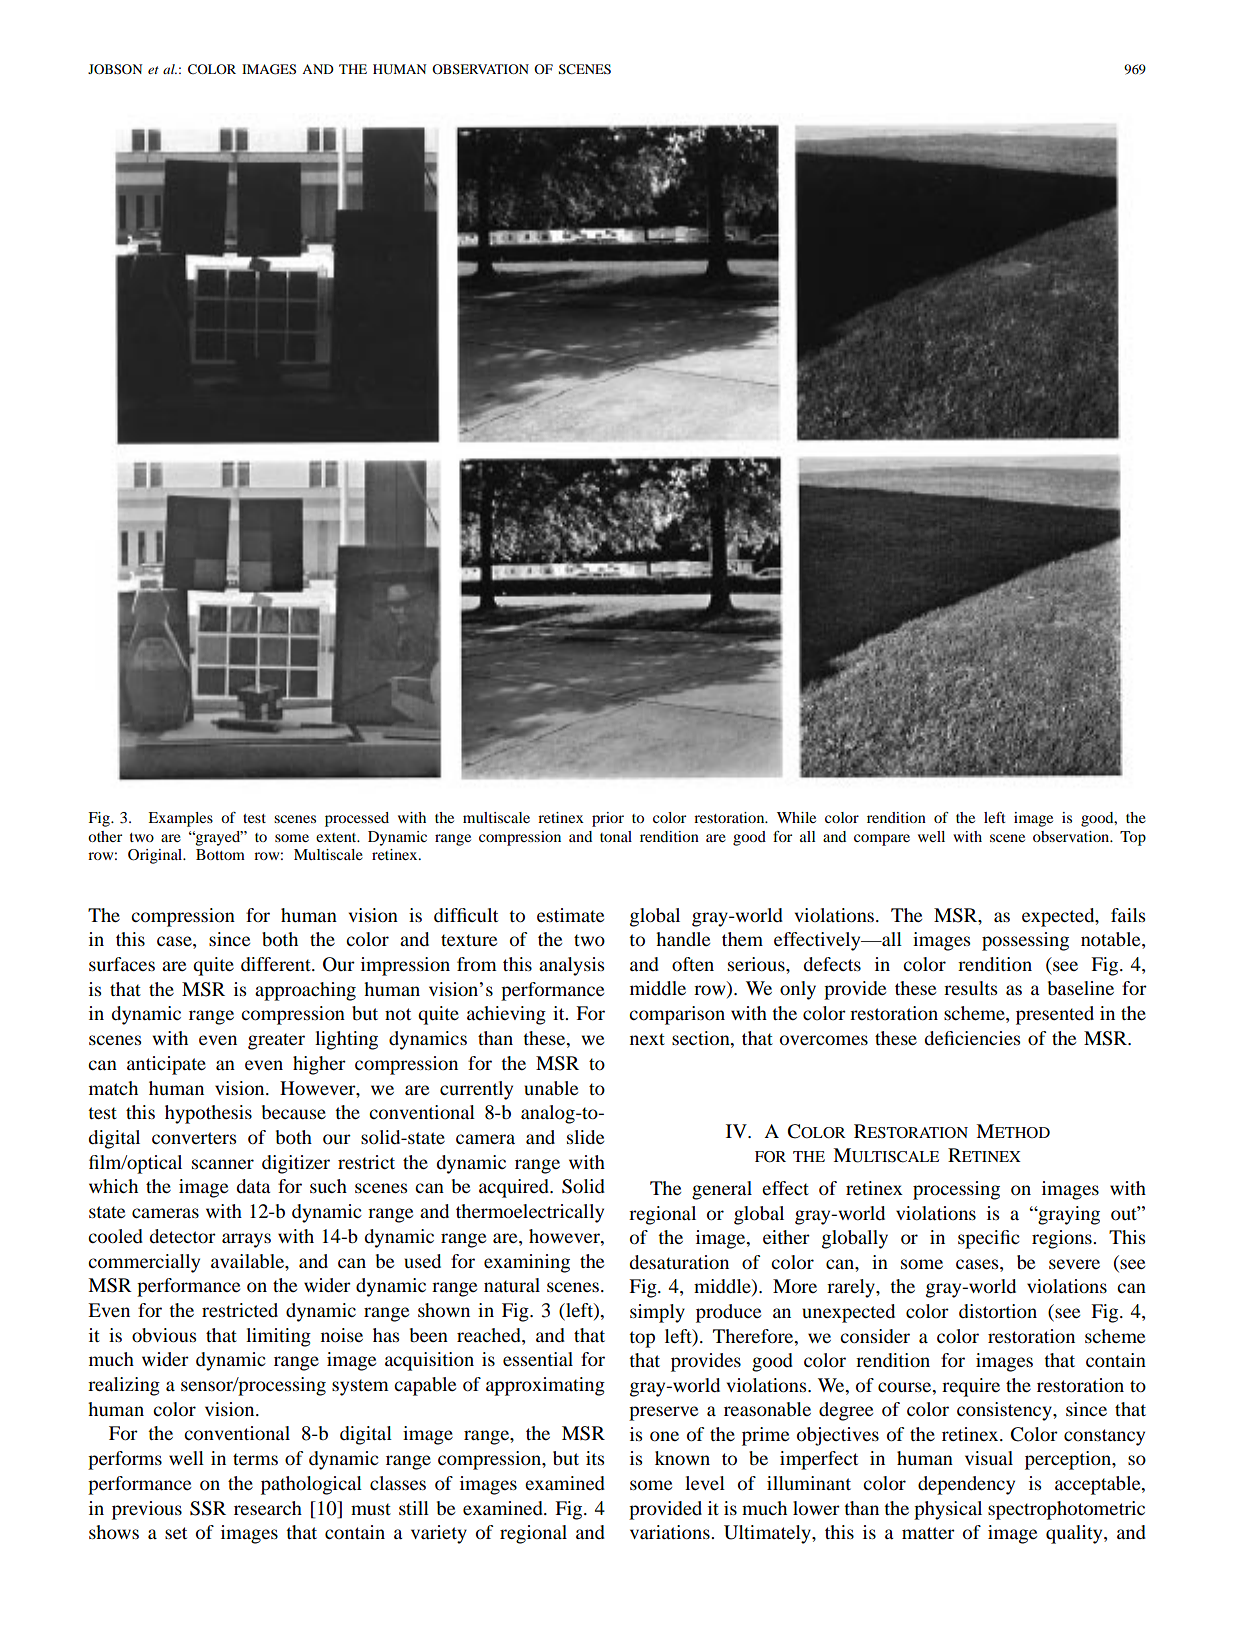 The width and height of the screenshot is (1259, 1629). Describe the element at coordinates (144, 1263) in the screenshot. I see `commercially` at that location.
